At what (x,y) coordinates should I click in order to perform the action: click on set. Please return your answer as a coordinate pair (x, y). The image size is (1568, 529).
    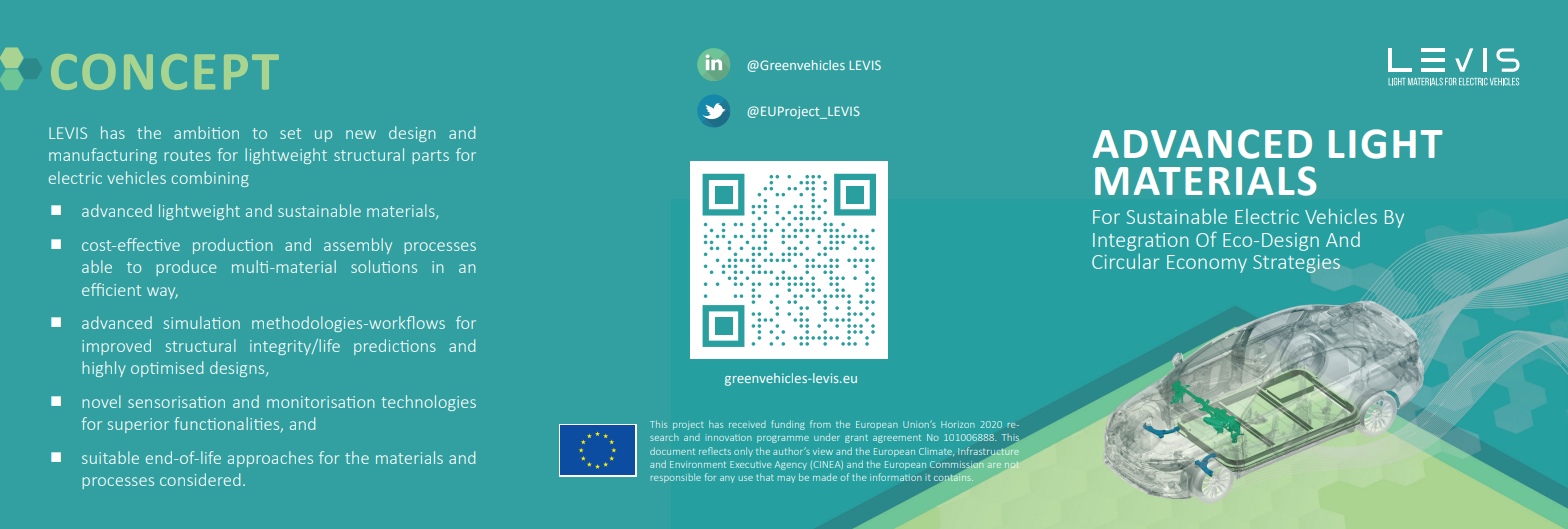
    Looking at the image, I should click on (290, 133).
